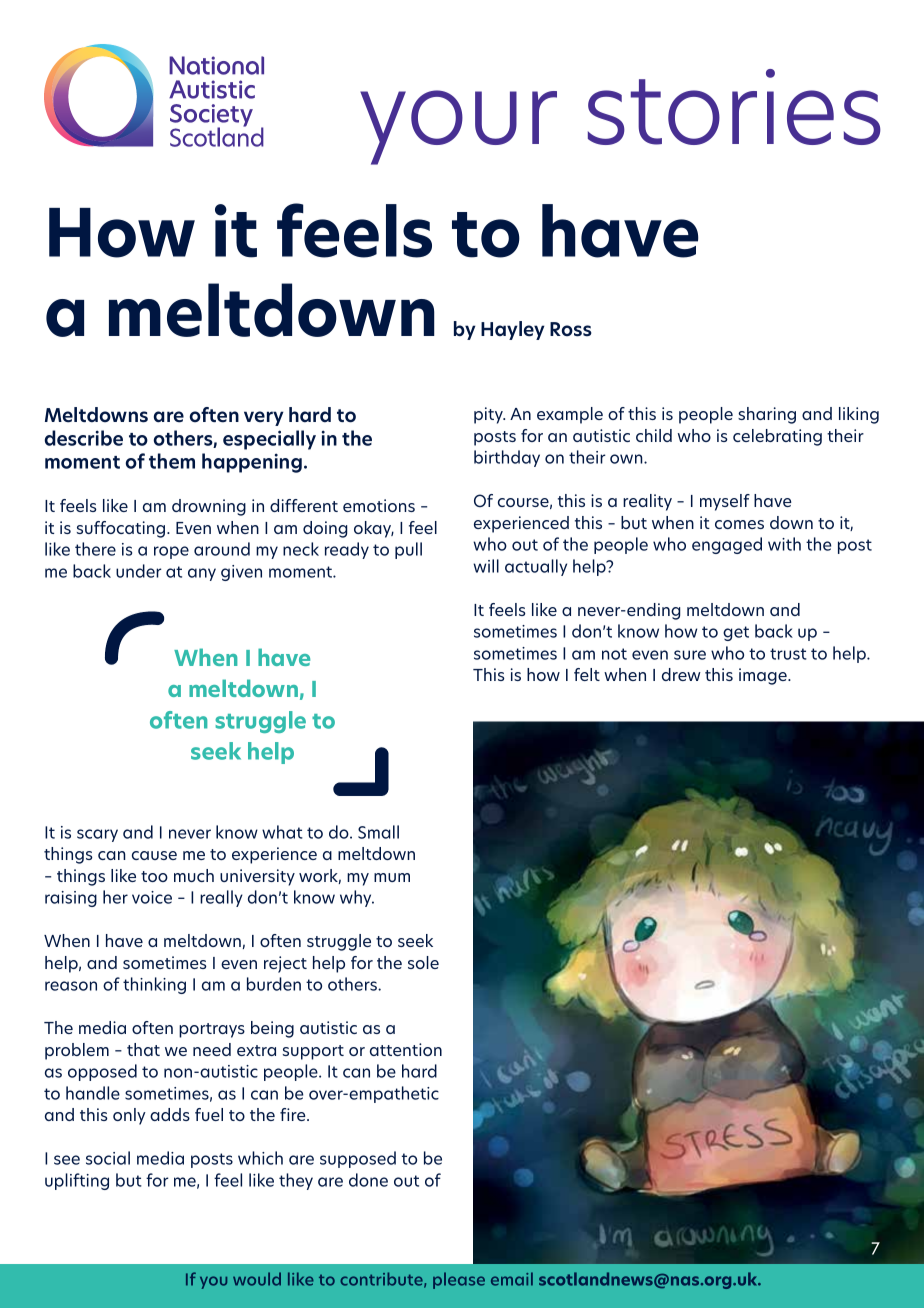 This document has width=924, height=1308. Describe the element at coordinates (459, 1280) in the document. I see `please` at that location.
